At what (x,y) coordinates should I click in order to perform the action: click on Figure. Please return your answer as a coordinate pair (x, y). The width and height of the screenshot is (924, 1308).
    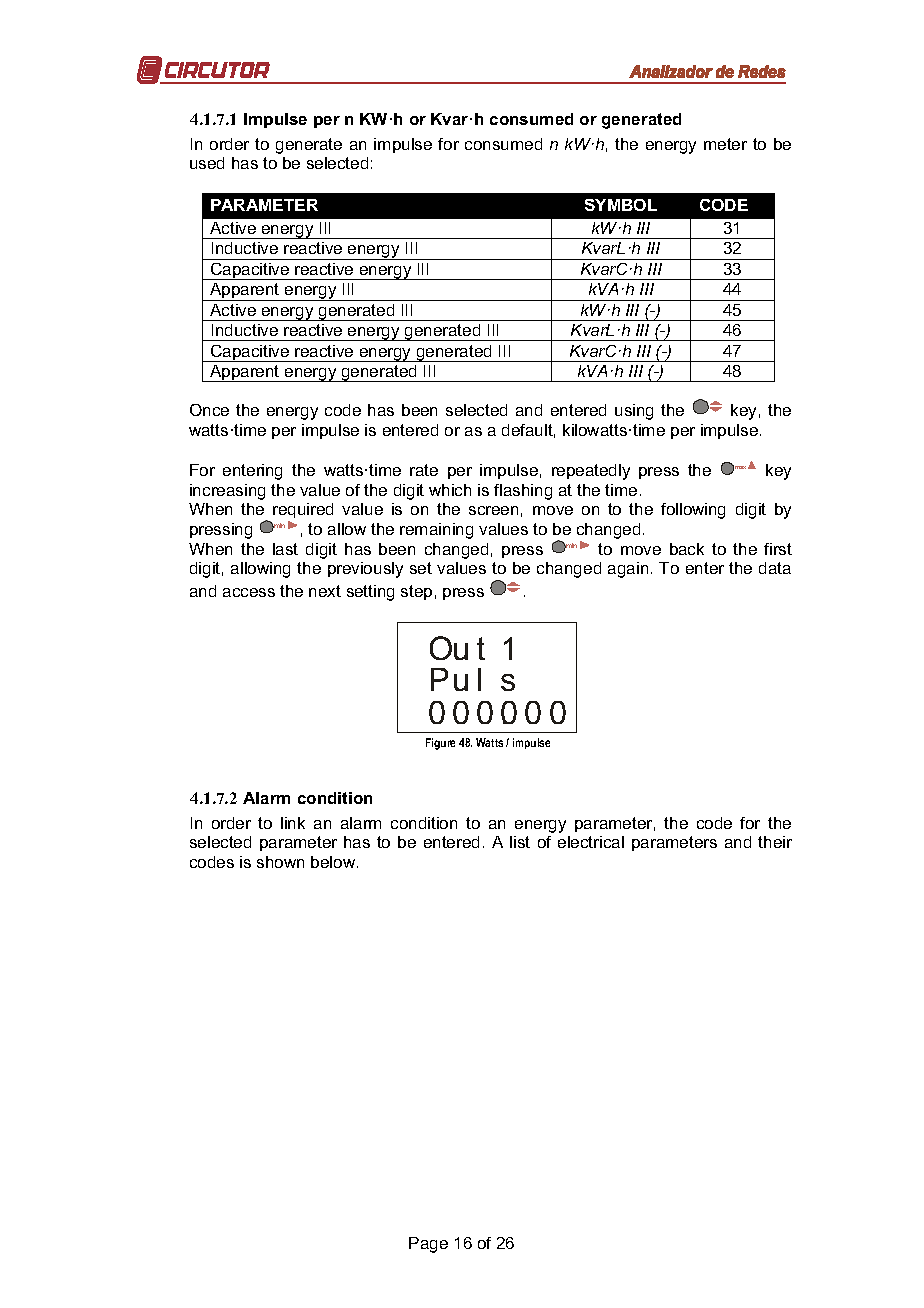
    Looking at the image, I should click on (440, 744).
